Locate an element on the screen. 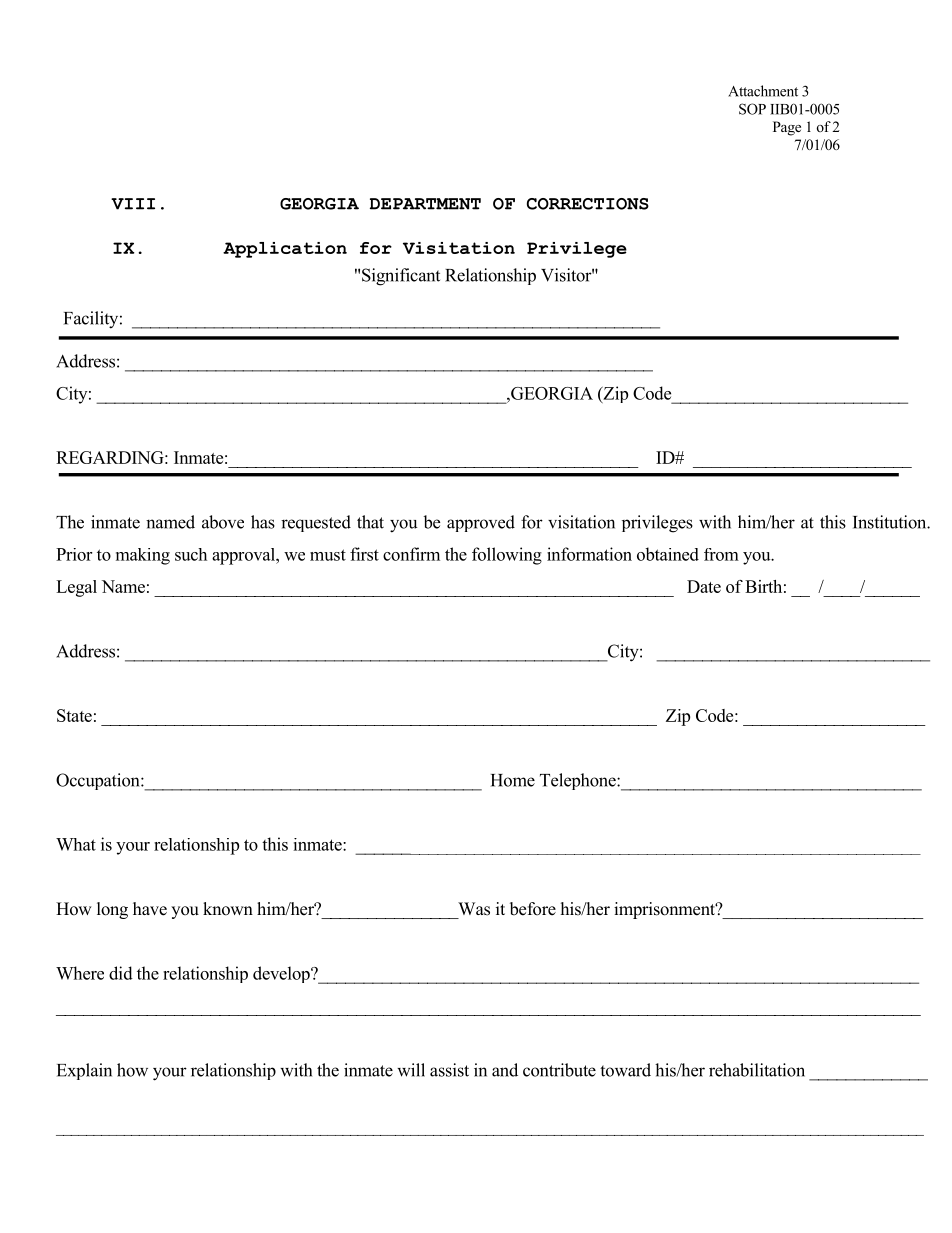 This screenshot has width=952, height=1233. Explain is located at coordinates (84, 1071).
